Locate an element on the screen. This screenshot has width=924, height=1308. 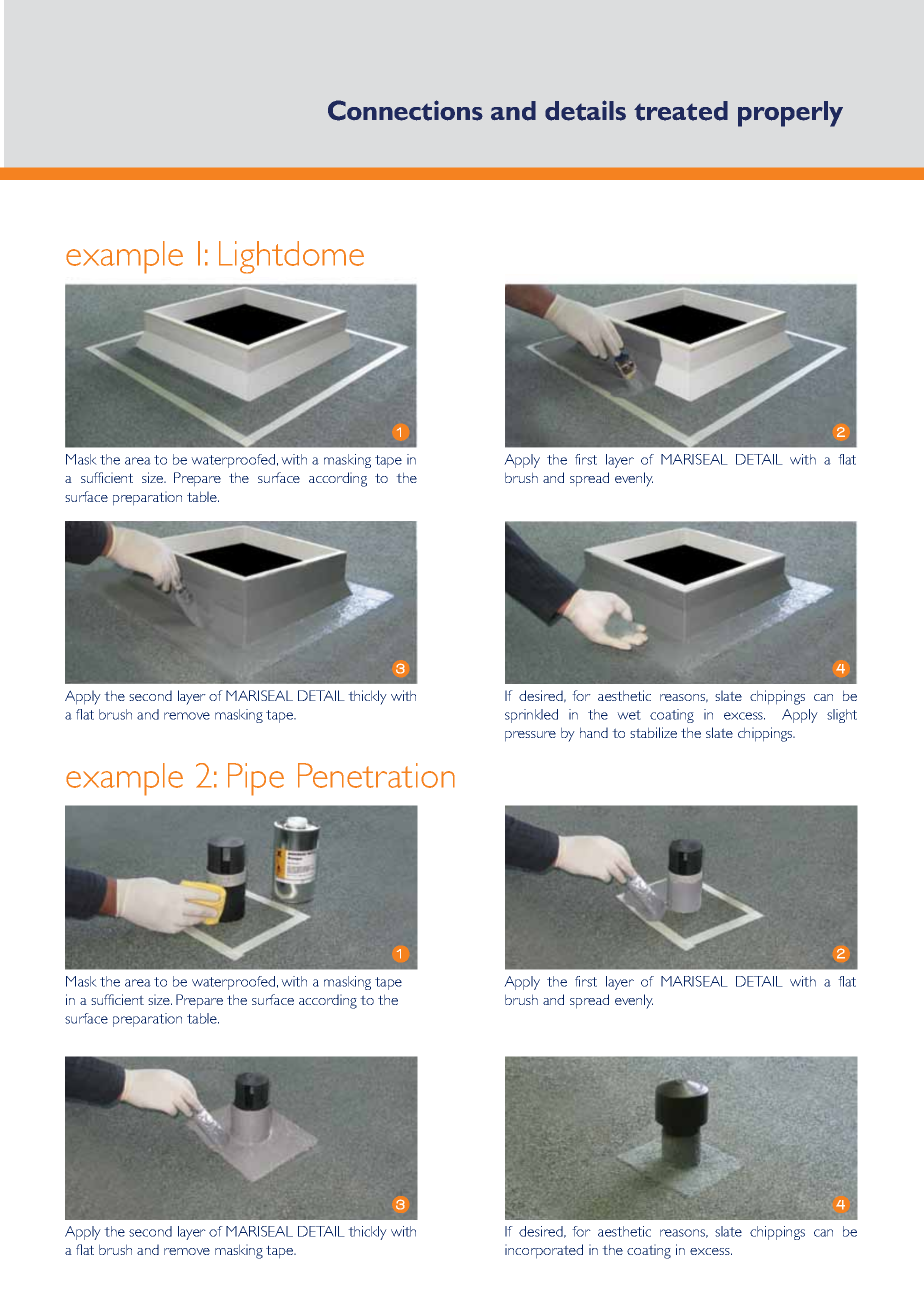
Penetration is located at coordinates (376, 775).
